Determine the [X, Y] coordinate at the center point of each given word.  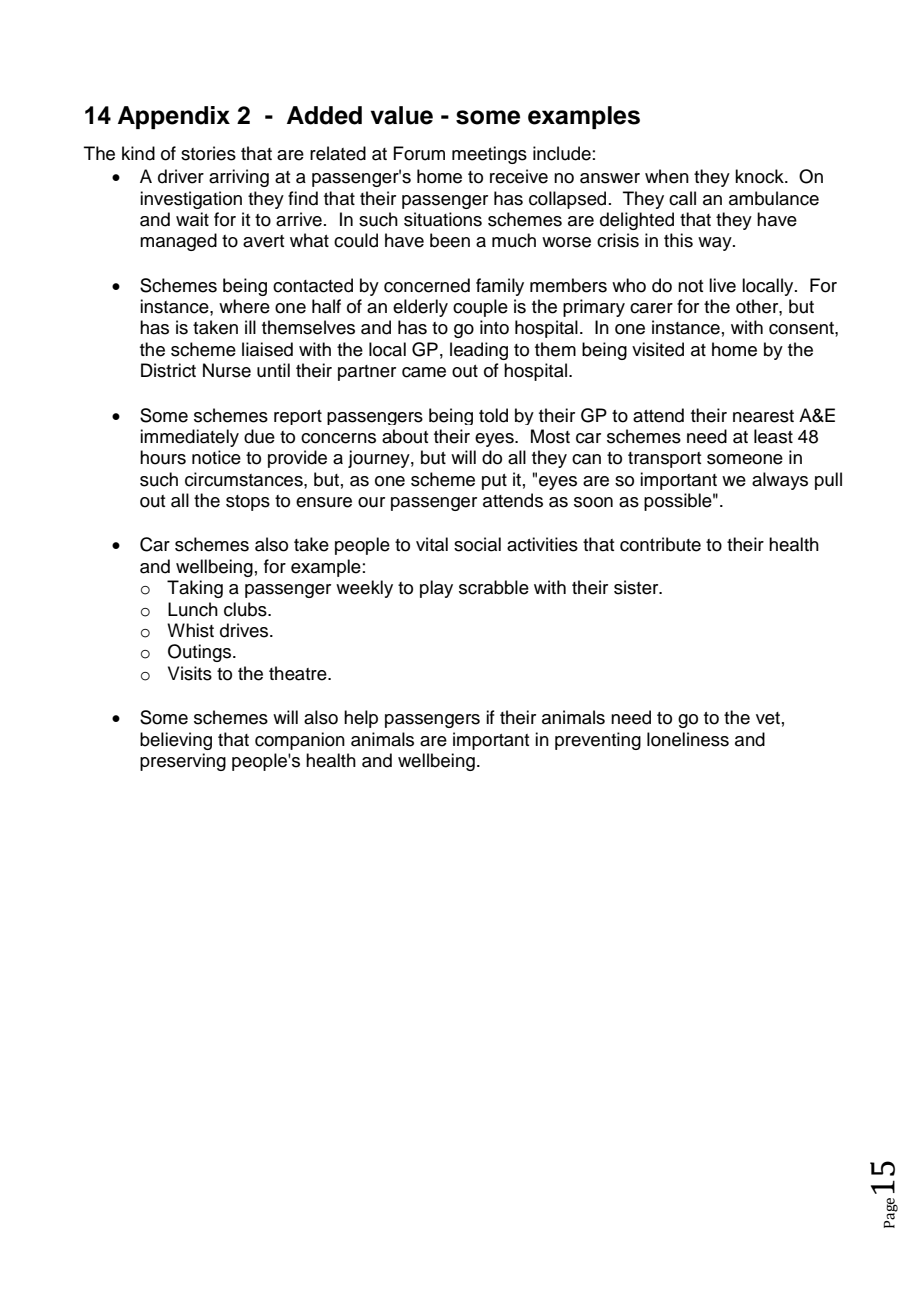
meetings [489, 155]
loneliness [688, 739]
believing [176, 741]
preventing [598, 741]
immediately [189, 438]
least [773, 436]
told [493, 415]
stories [208, 153]
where [244, 306]
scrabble [494, 587]
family [500, 287]
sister [637, 587]
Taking [195, 589]
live [722, 285]
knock [760, 176]
